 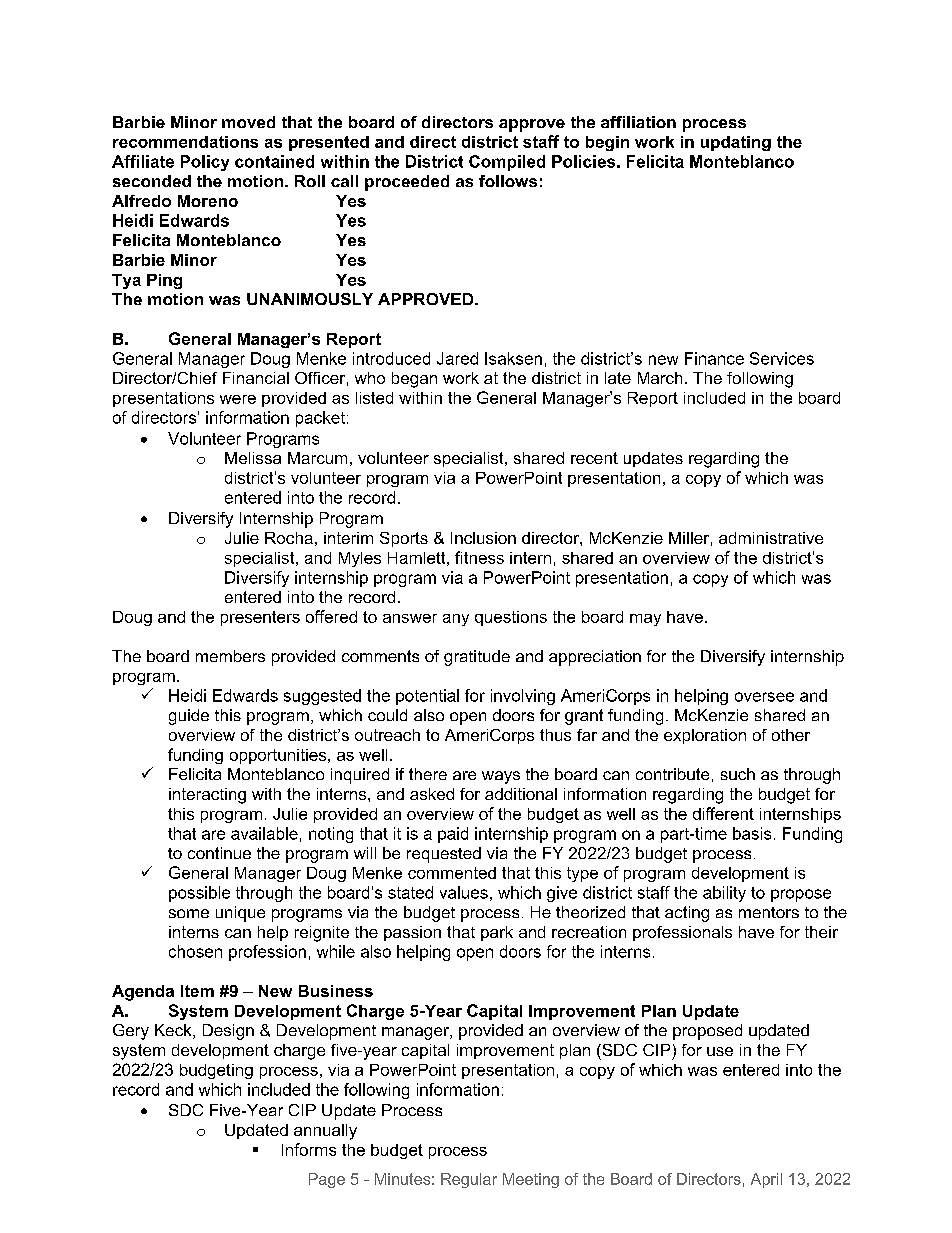 I want to click on Compiled, so click(x=507, y=163).
